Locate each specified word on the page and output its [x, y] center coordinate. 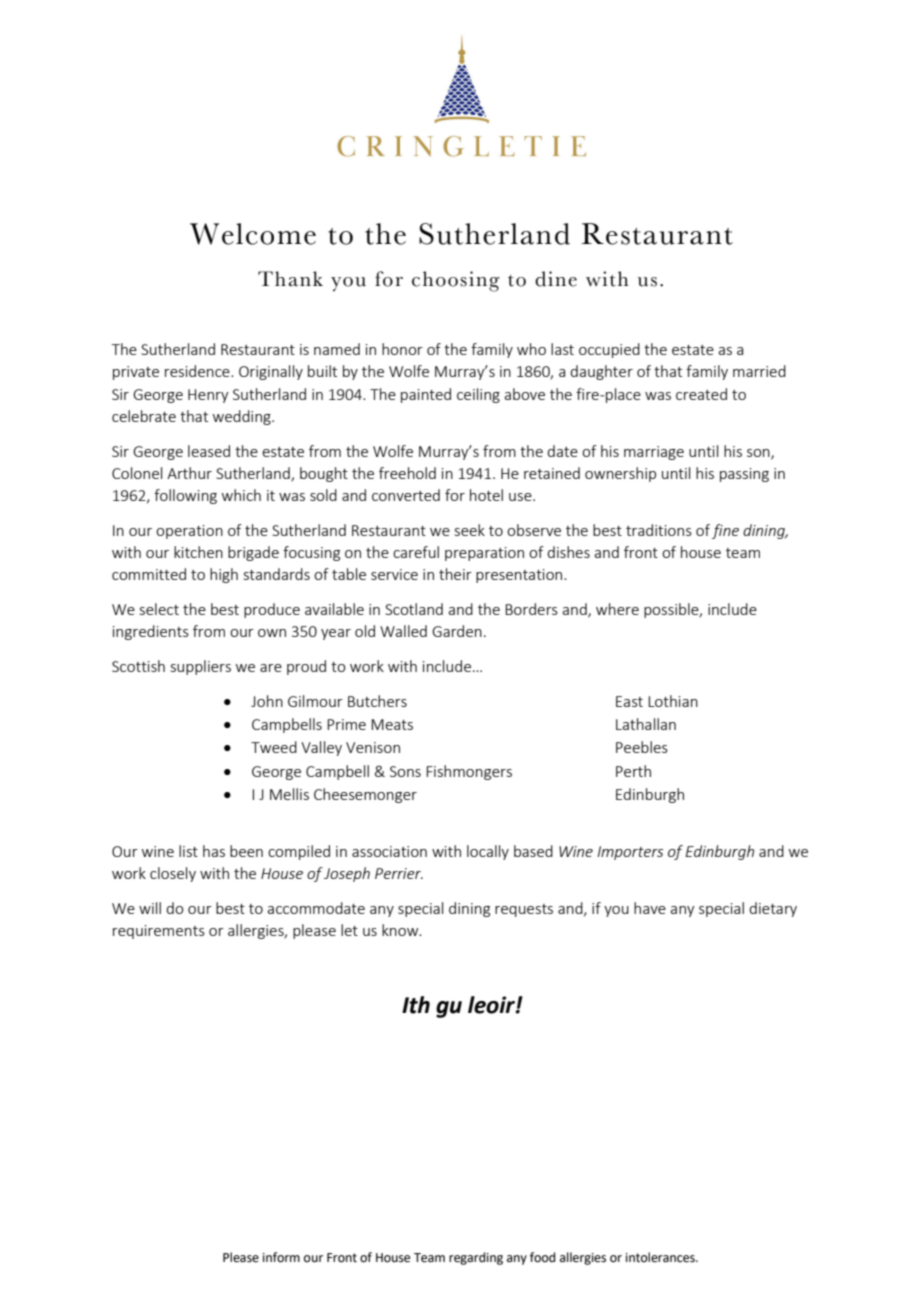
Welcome [253, 234]
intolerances [661, 1257]
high [224, 575]
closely [173, 874]
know [401, 930]
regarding [476, 1258]
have [650, 908]
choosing [456, 281]
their [455, 574]
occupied [609, 350]
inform [281, 1257]
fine [725, 531]
